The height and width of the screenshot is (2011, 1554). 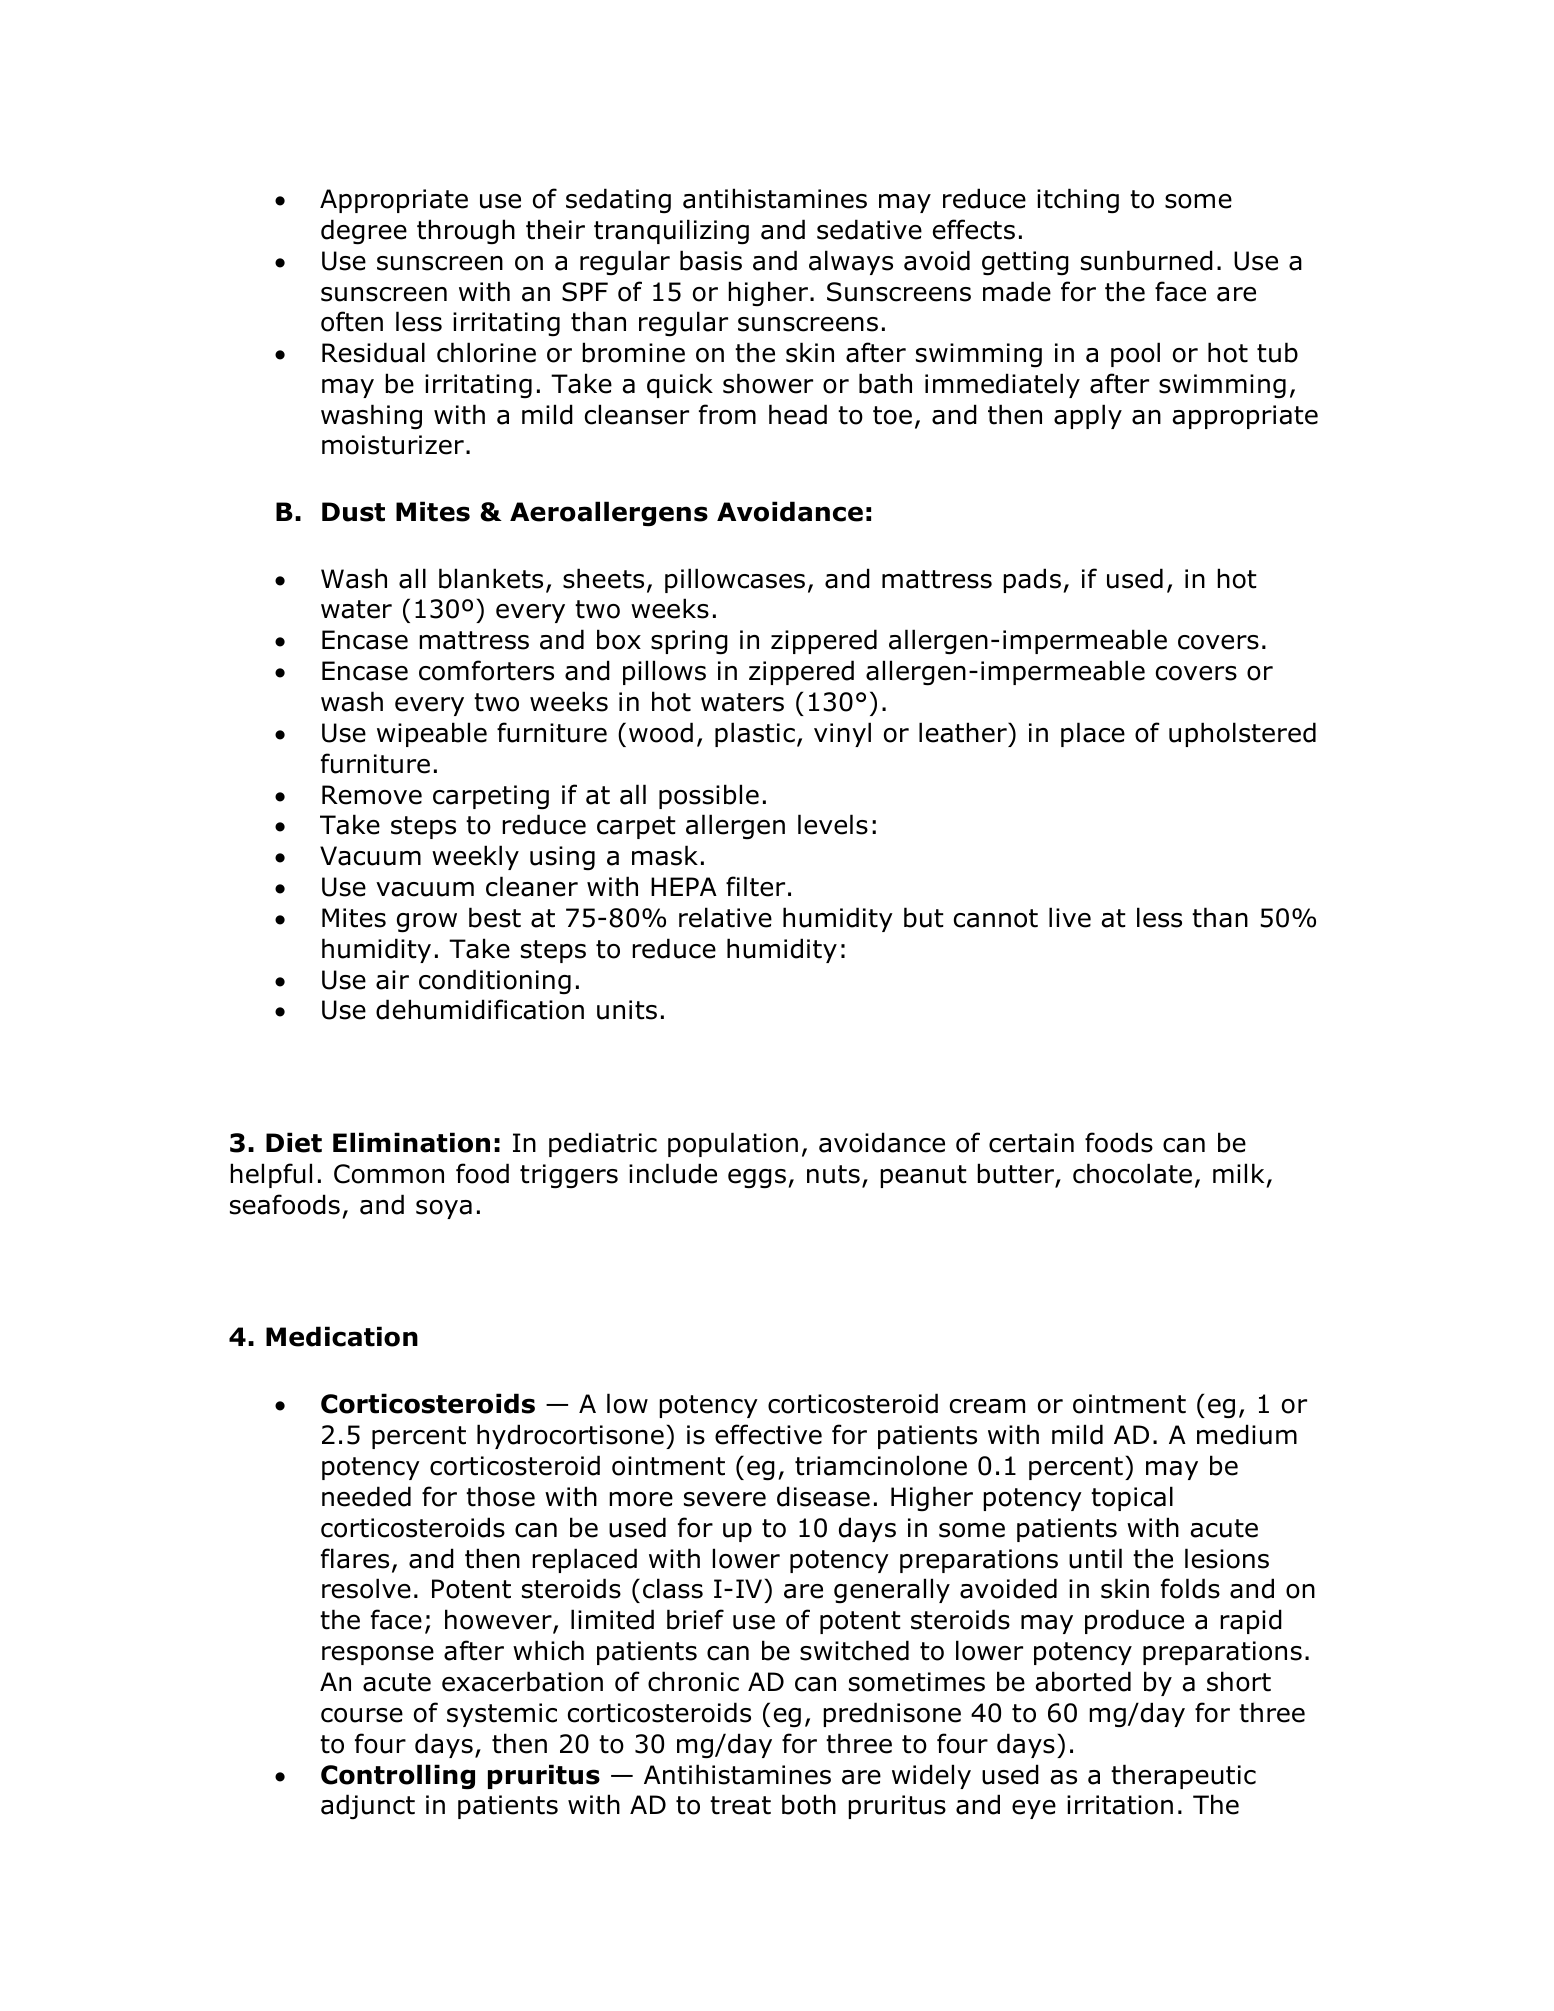 I want to click on Remove, so click(x=372, y=795).
